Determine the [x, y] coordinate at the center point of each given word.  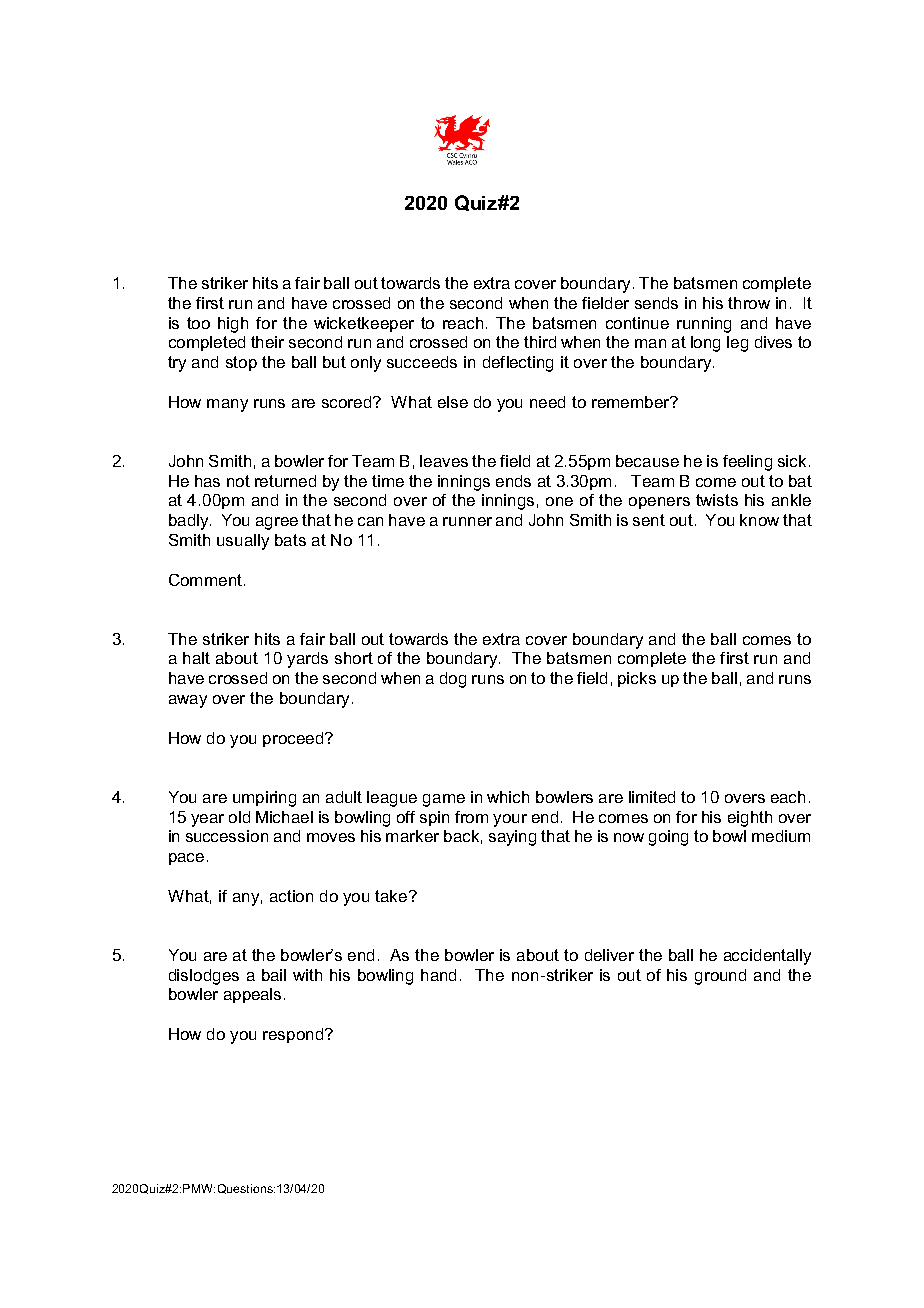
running [704, 325]
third [540, 342]
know [759, 520]
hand [438, 975]
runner [467, 521]
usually [243, 542]
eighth [750, 819]
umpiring [264, 799]
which [508, 797]
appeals [252, 995]
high [233, 325]
